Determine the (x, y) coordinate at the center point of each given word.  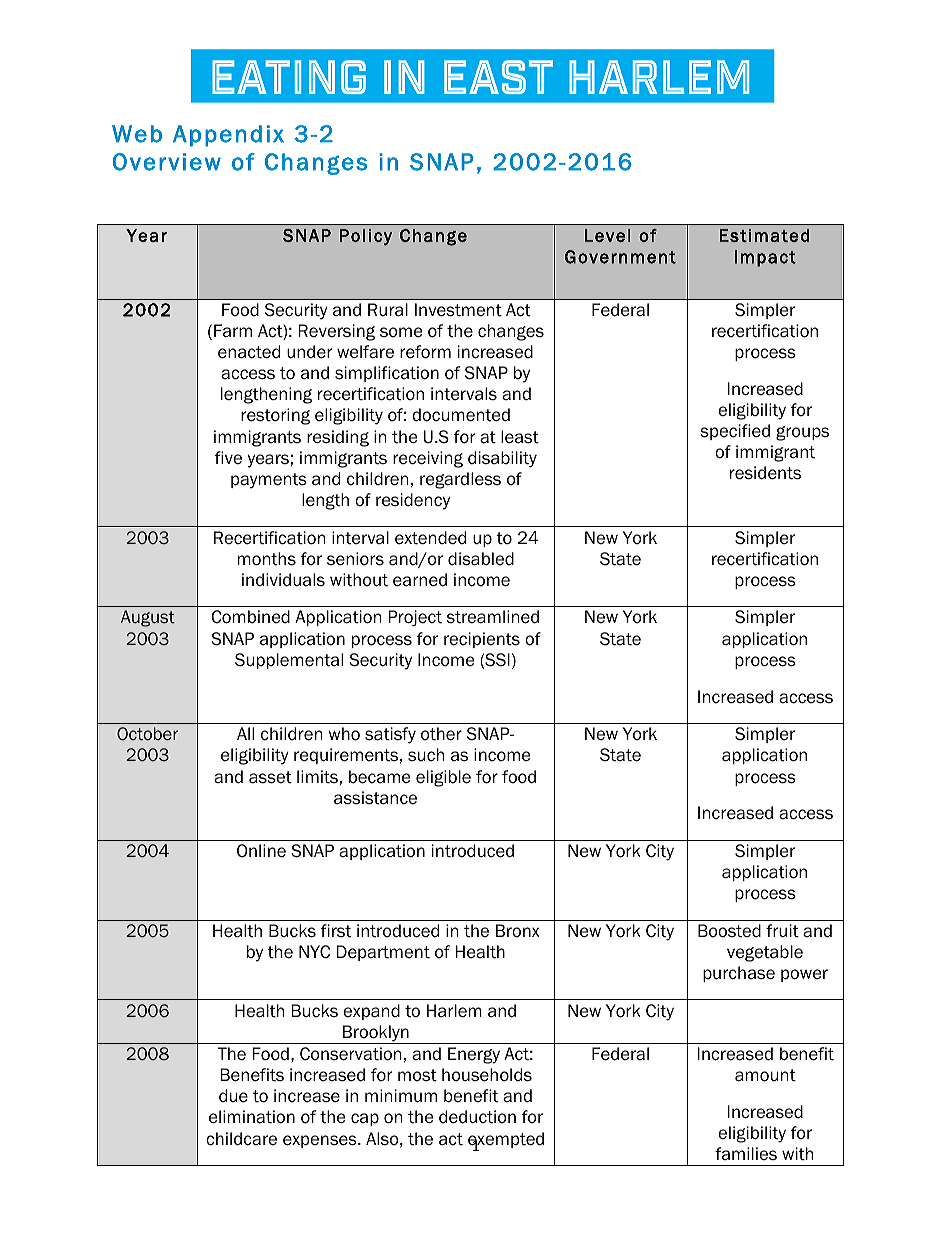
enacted (249, 352)
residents (765, 473)
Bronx (518, 931)
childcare (241, 1139)
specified (735, 432)
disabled (481, 559)
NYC (314, 952)
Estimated (764, 235)
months (267, 559)
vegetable (765, 953)
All (245, 733)
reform (425, 352)
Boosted (729, 931)
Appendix (228, 136)
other (441, 734)
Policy (366, 237)
